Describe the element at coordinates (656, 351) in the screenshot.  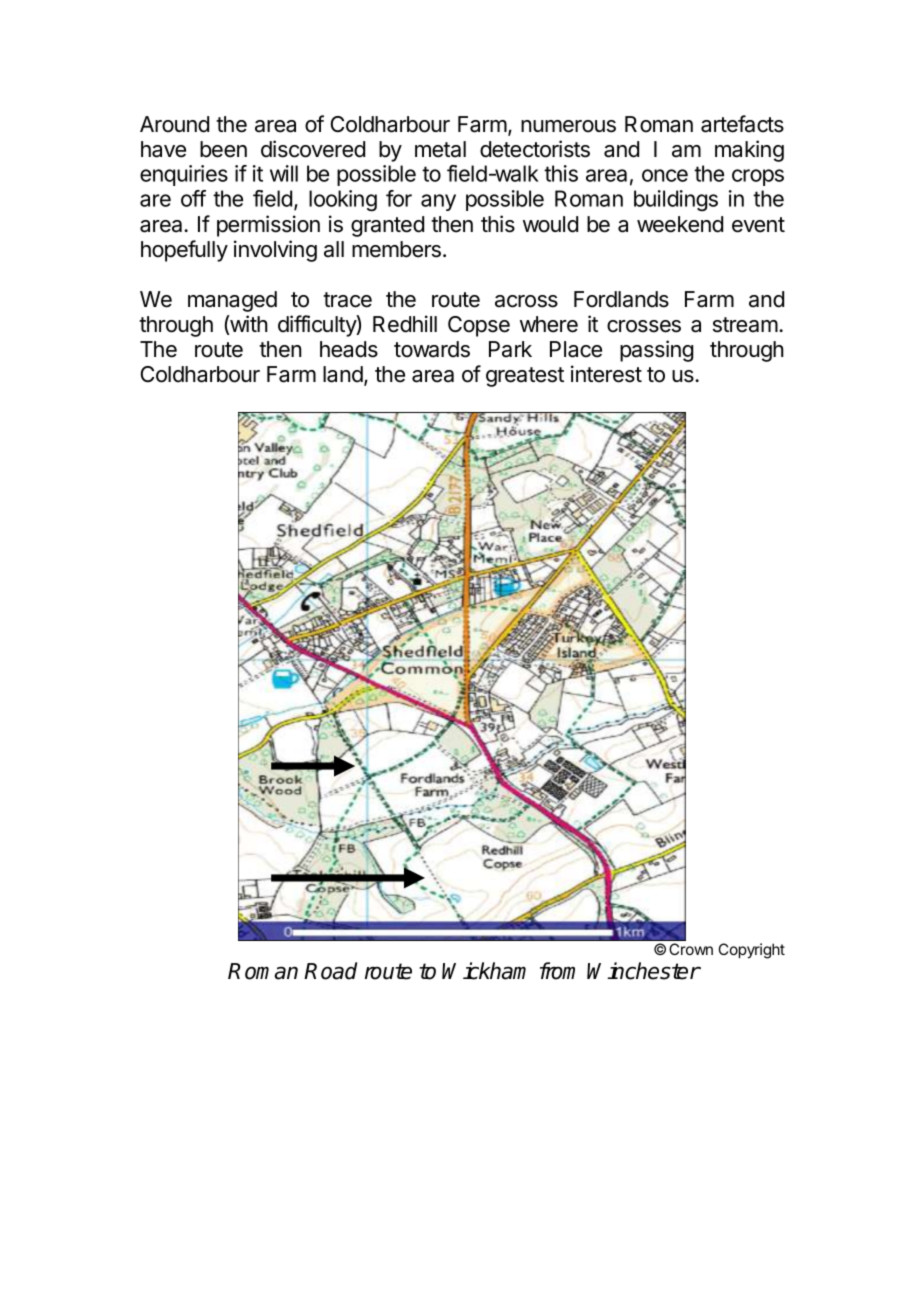
I see `passing` at that location.
